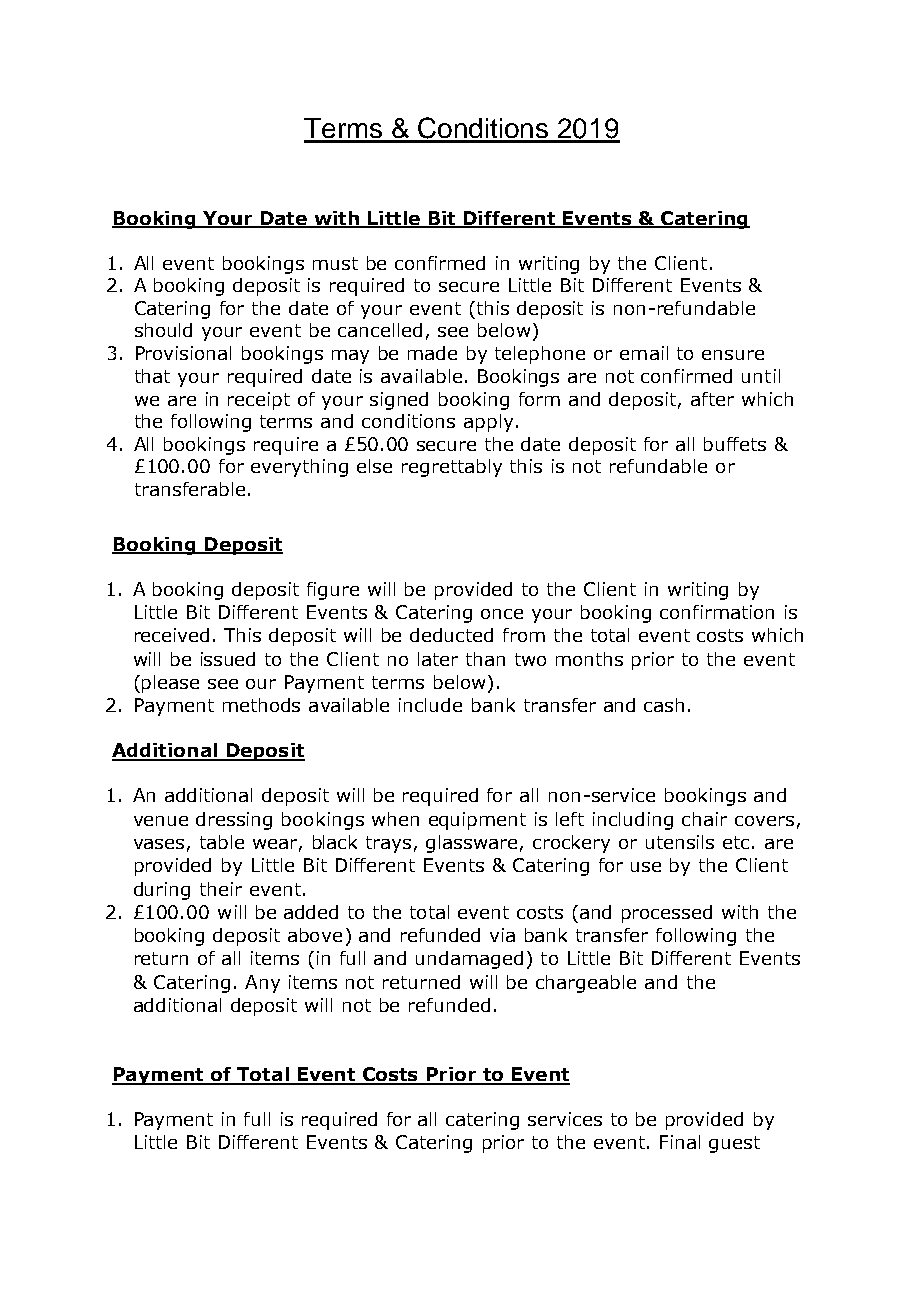 The image size is (924, 1308). I want to click on include, so click(430, 705).
